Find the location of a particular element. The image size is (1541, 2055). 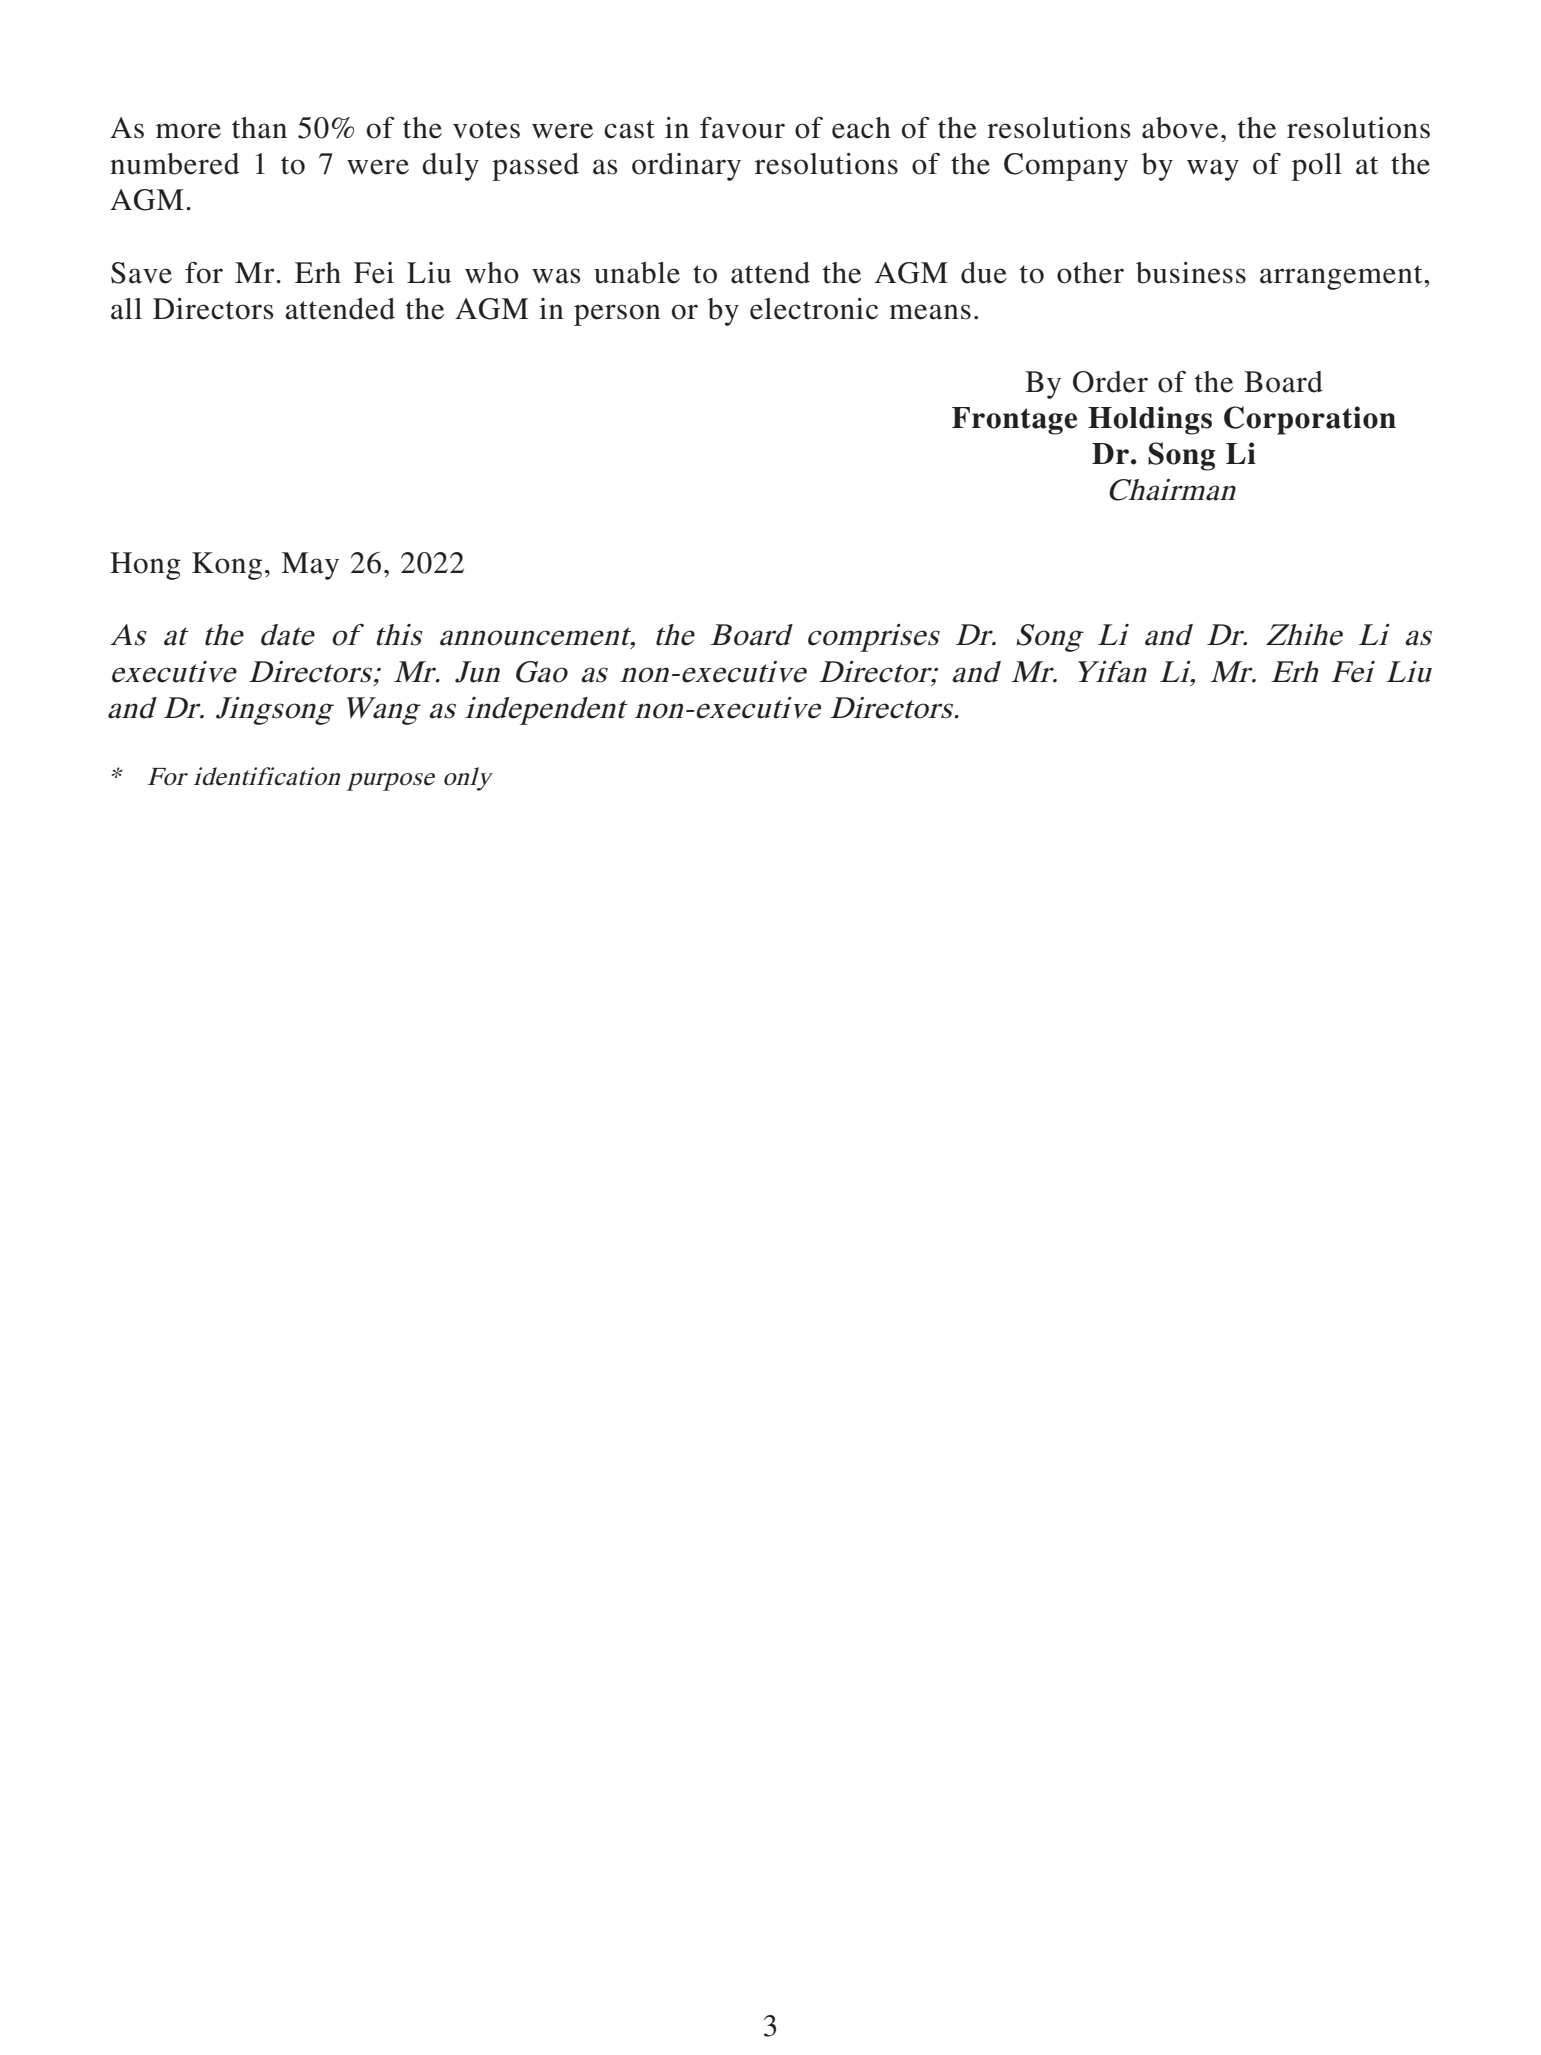

favour is located at coordinates (742, 128).
